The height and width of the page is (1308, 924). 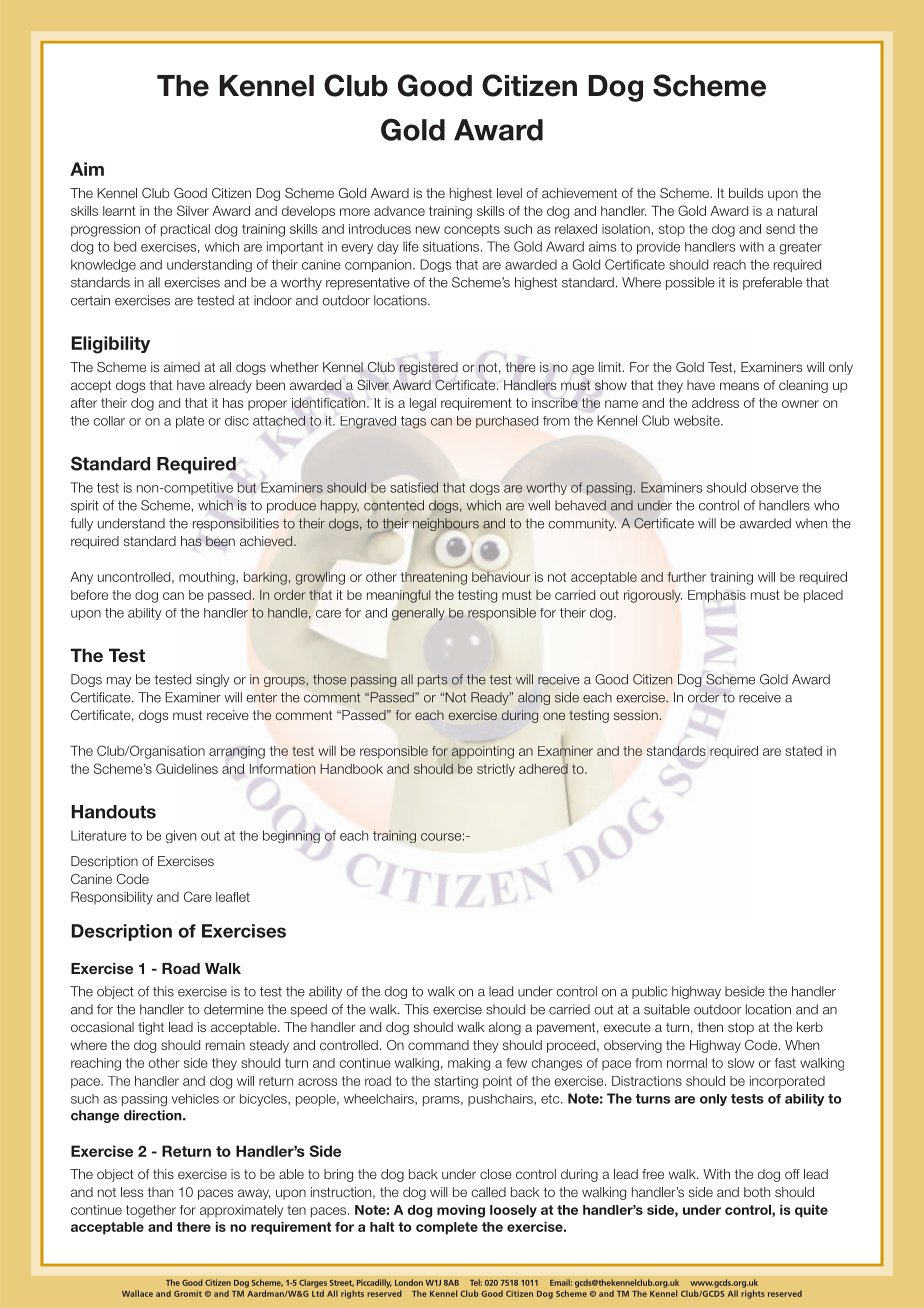 I want to click on practical, so click(x=185, y=230).
